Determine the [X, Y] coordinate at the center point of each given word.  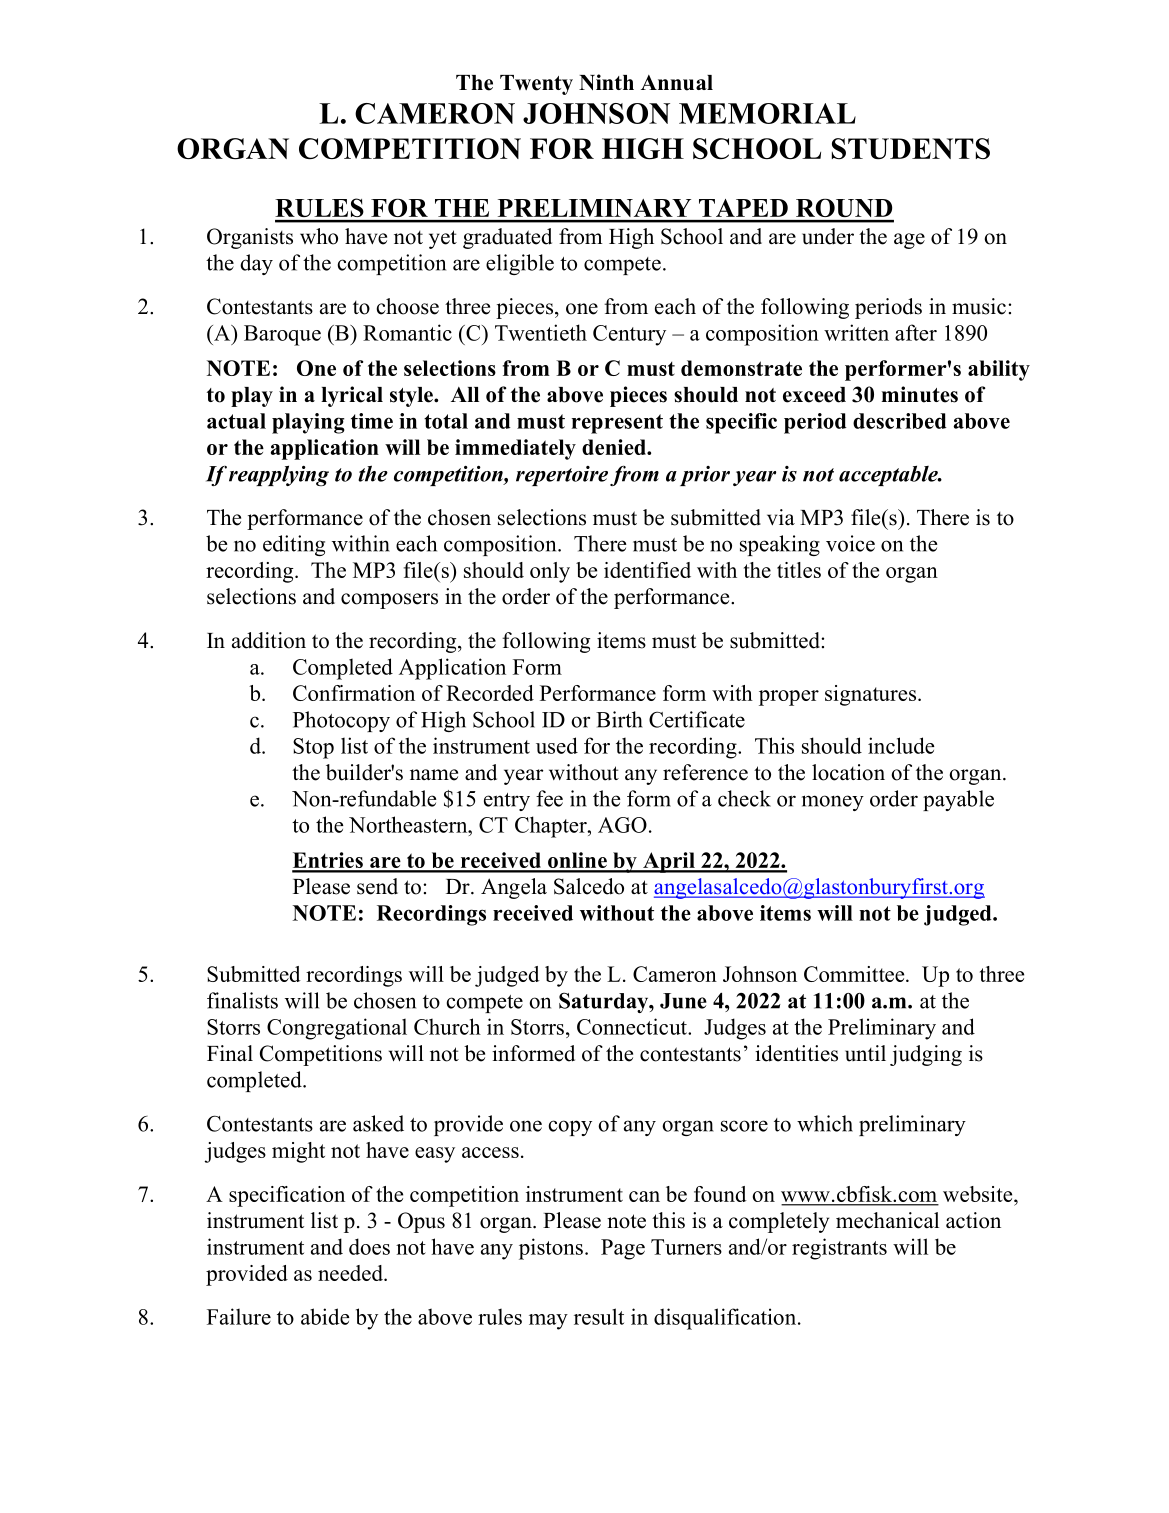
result [599, 1316]
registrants [839, 1249]
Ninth [606, 82]
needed [351, 1273]
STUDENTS [911, 149]
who [319, 236]
